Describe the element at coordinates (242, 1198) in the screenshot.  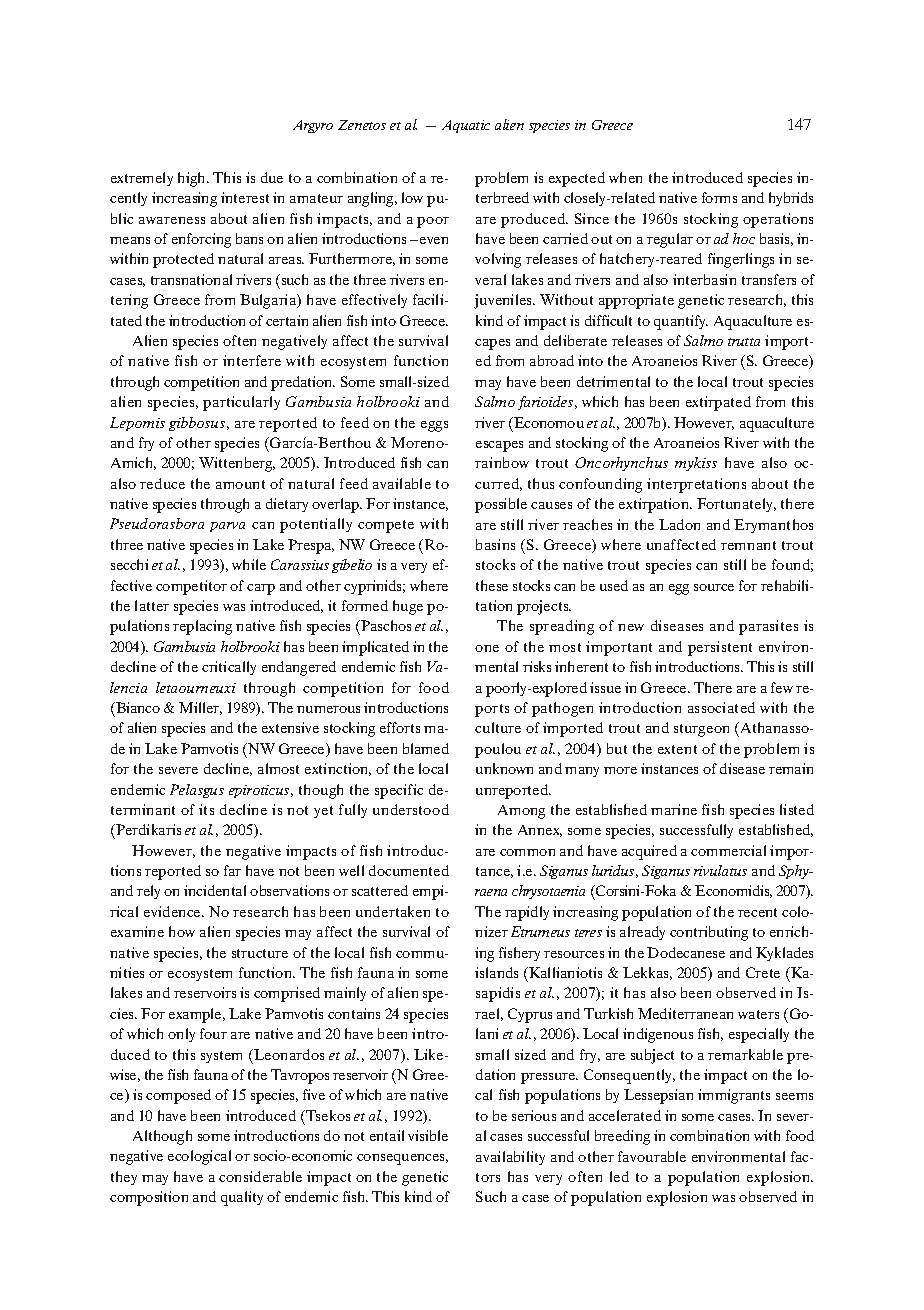
I see `quality` at that location.
